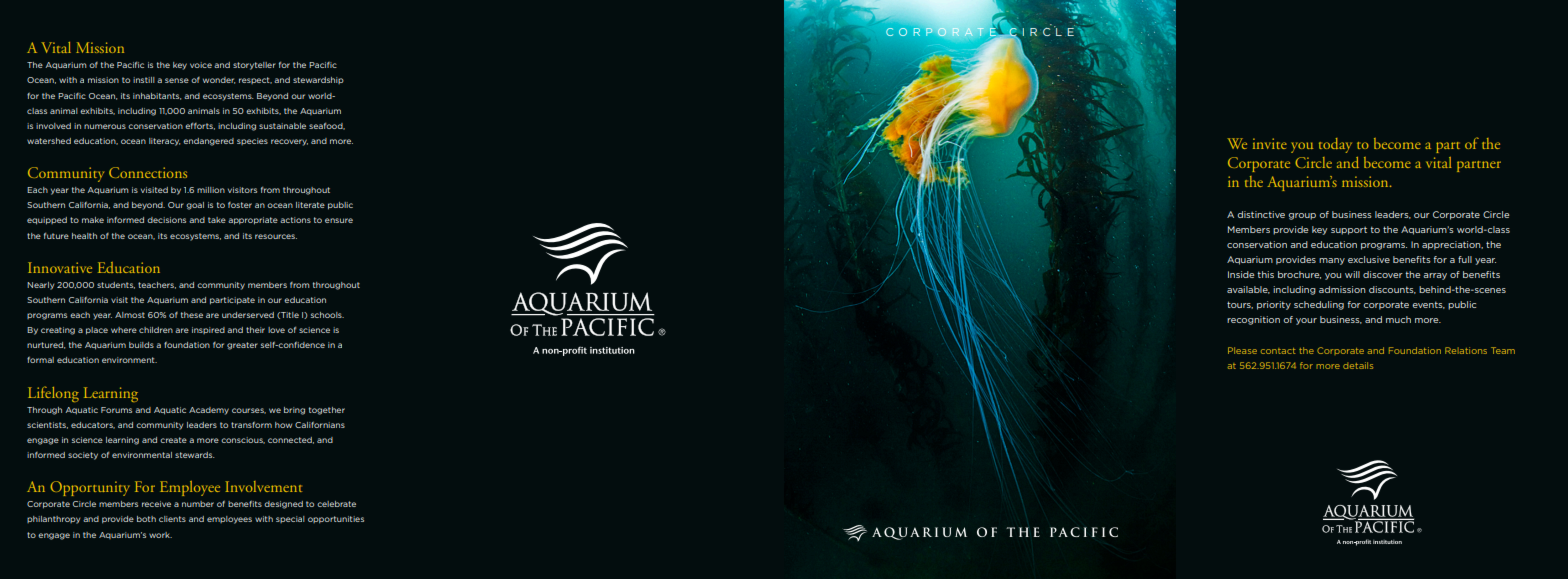 This screenshot has height=579, width=1568. What do you see at coordinates (254, 66) in the screenshot?
I see `storyteller` at bounding box center [254, 66].
